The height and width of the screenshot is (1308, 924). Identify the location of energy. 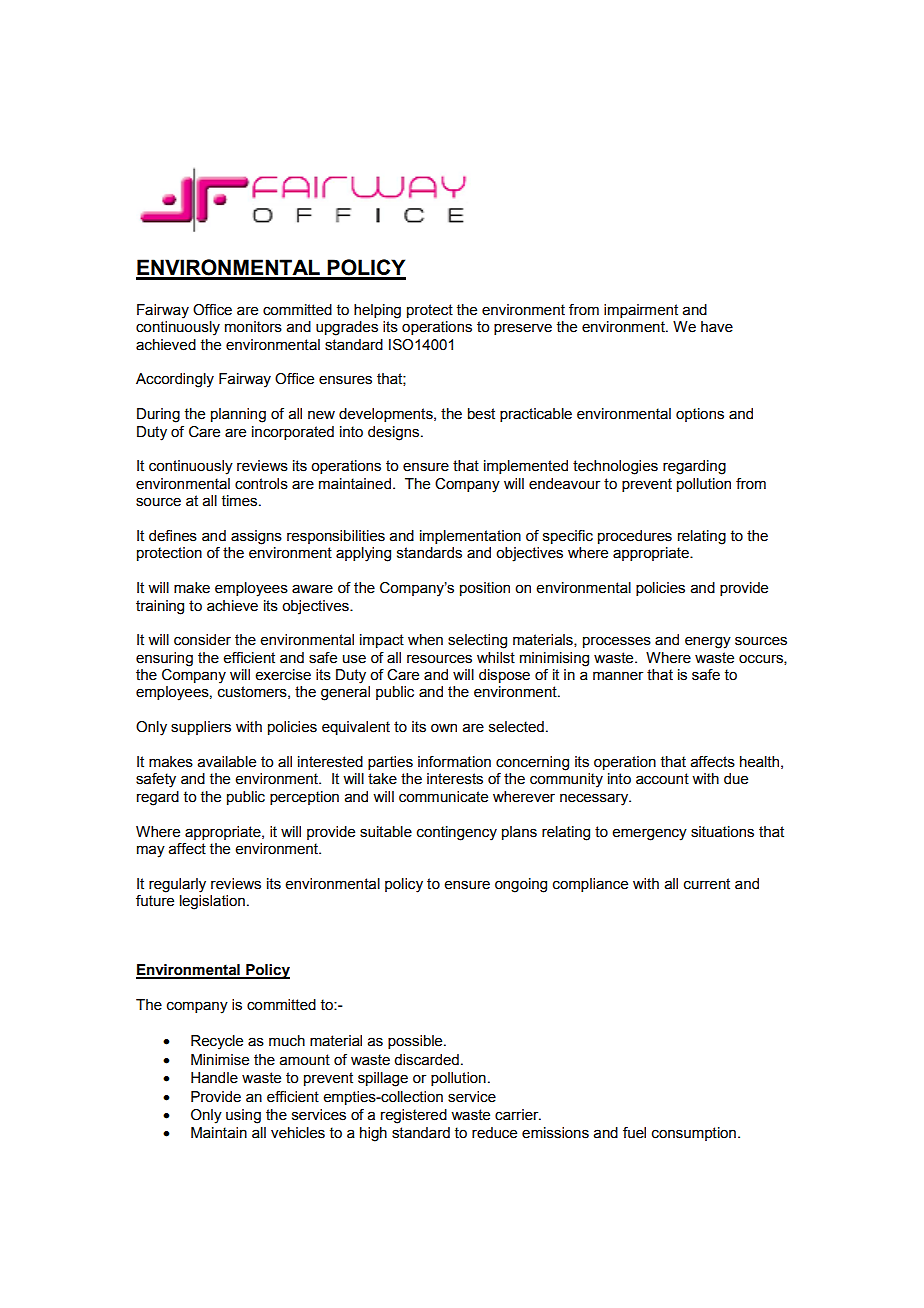
(708, 642).
